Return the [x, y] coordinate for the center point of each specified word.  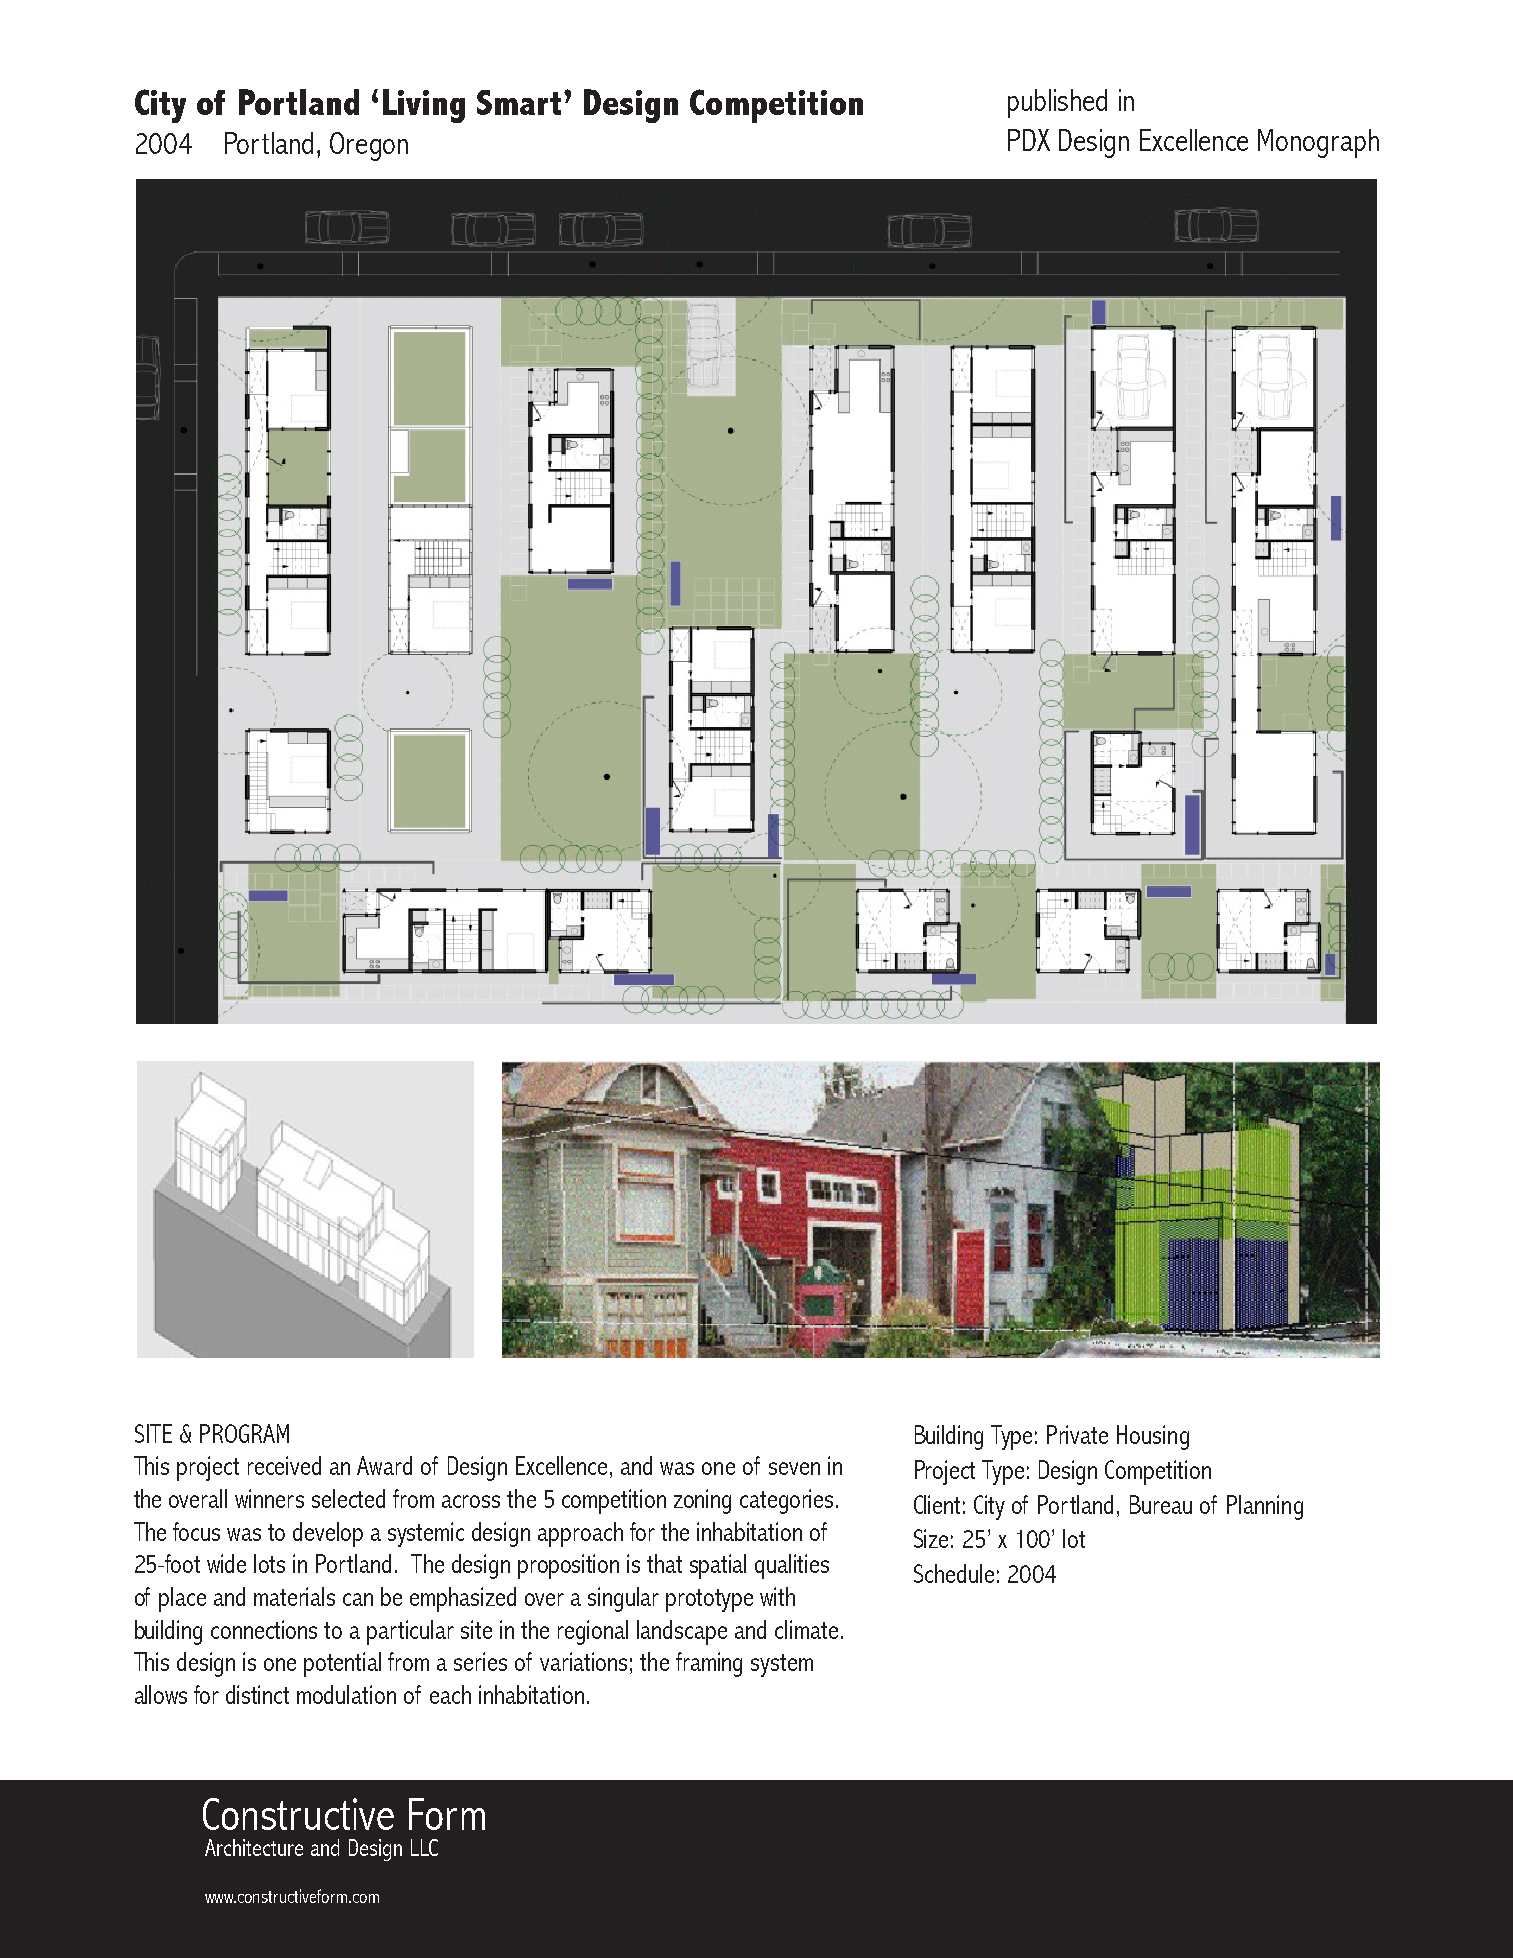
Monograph [1318, 143]
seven [794, 1468]
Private [1077, 1434]
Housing [1153, 1437]
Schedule [954, 1573]
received [284, 1465]
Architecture [254, 1847]
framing [709, 1664]
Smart [519, 102]
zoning [702, 1501]
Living [424, 106]
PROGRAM [244, 1433]
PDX [1029, 140]
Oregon [369, 146]
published [1057, 103]
